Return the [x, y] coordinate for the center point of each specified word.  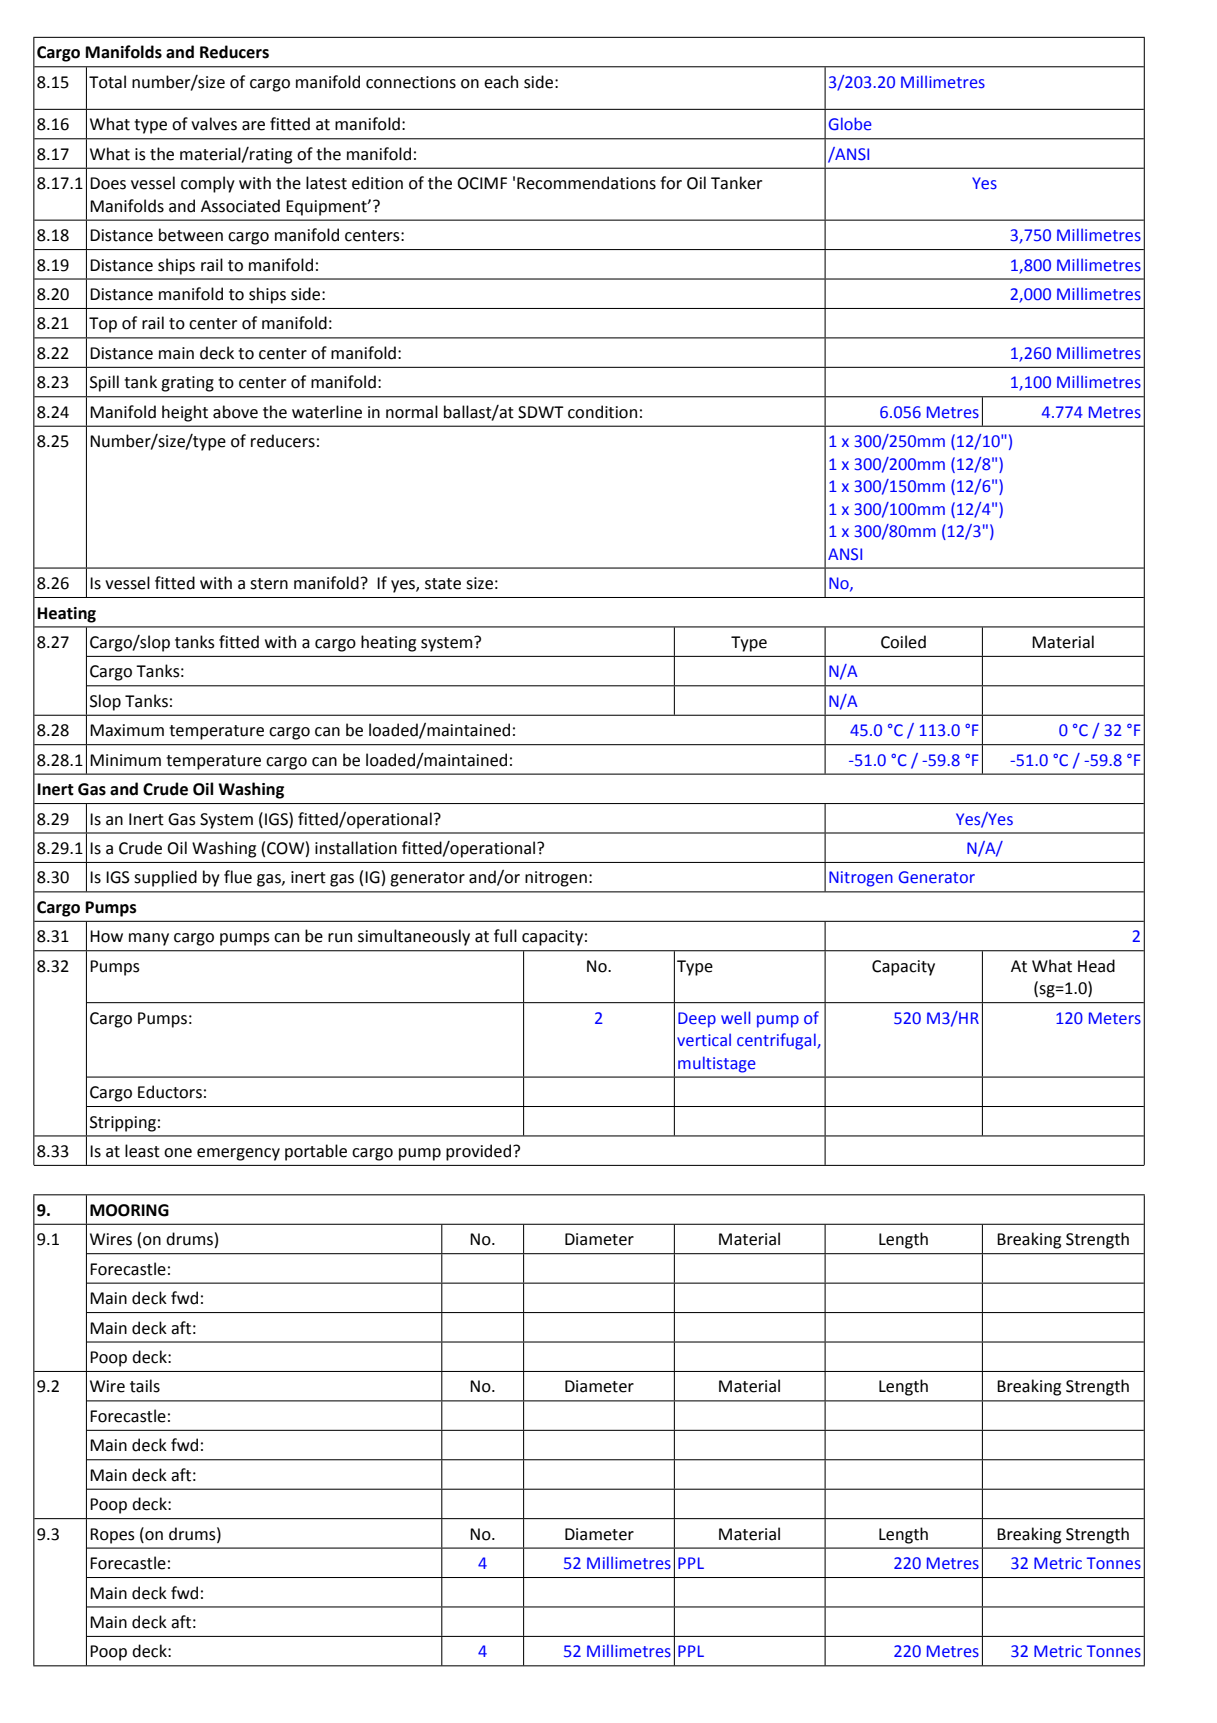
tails [145, 1386]
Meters [1115, 1018]
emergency [238, 1154]
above [235, 412]
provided [480, 1152]
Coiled [903, 642]
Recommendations [586, 183]
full [505, 936]
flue [238, 877]
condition [602, 412]
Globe [850, 124]
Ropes [112, 1536]
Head [1096, 966]
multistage [717, 1064]
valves [214, 124]
